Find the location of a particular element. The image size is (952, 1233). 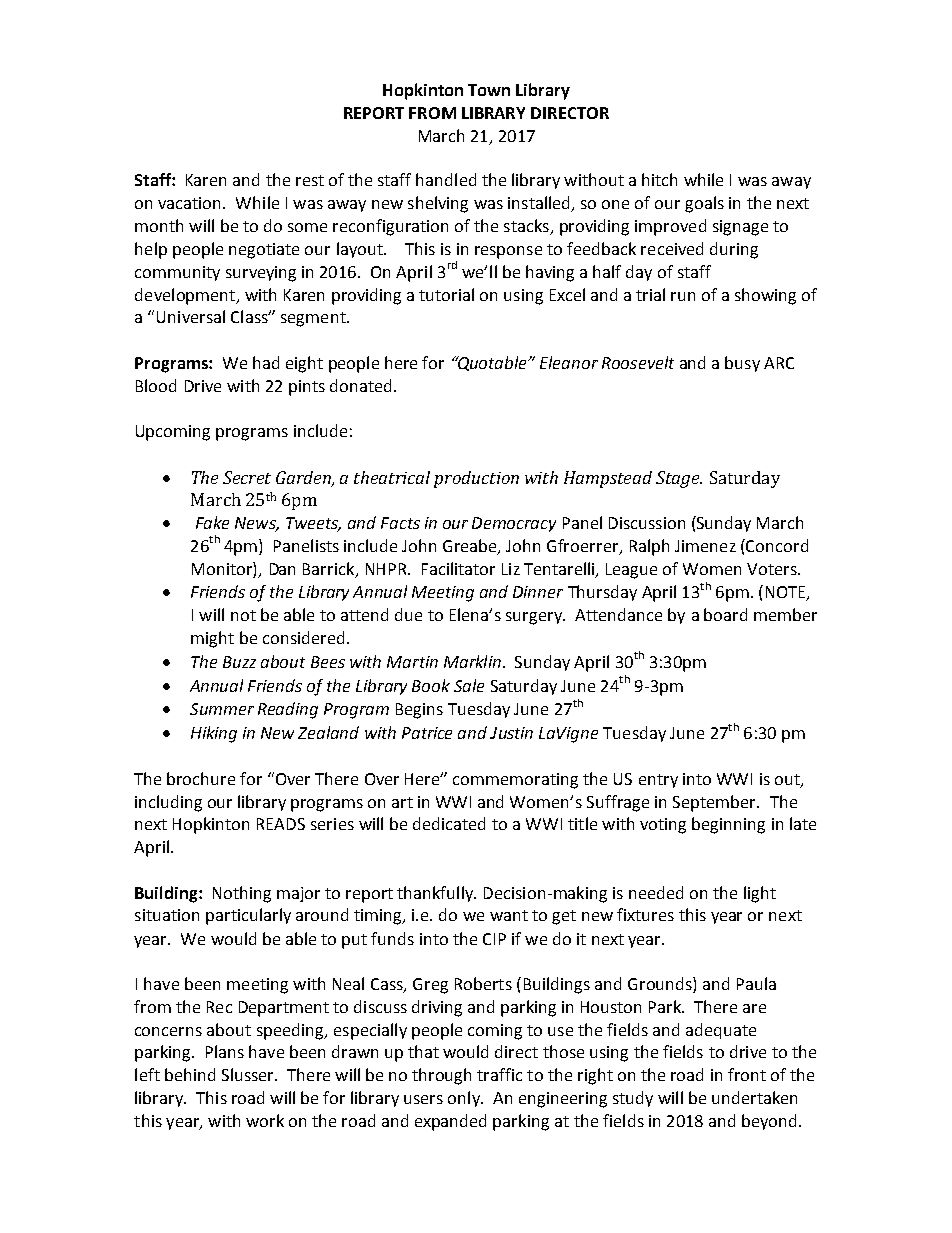

September is located at coordinates (716, 803).
